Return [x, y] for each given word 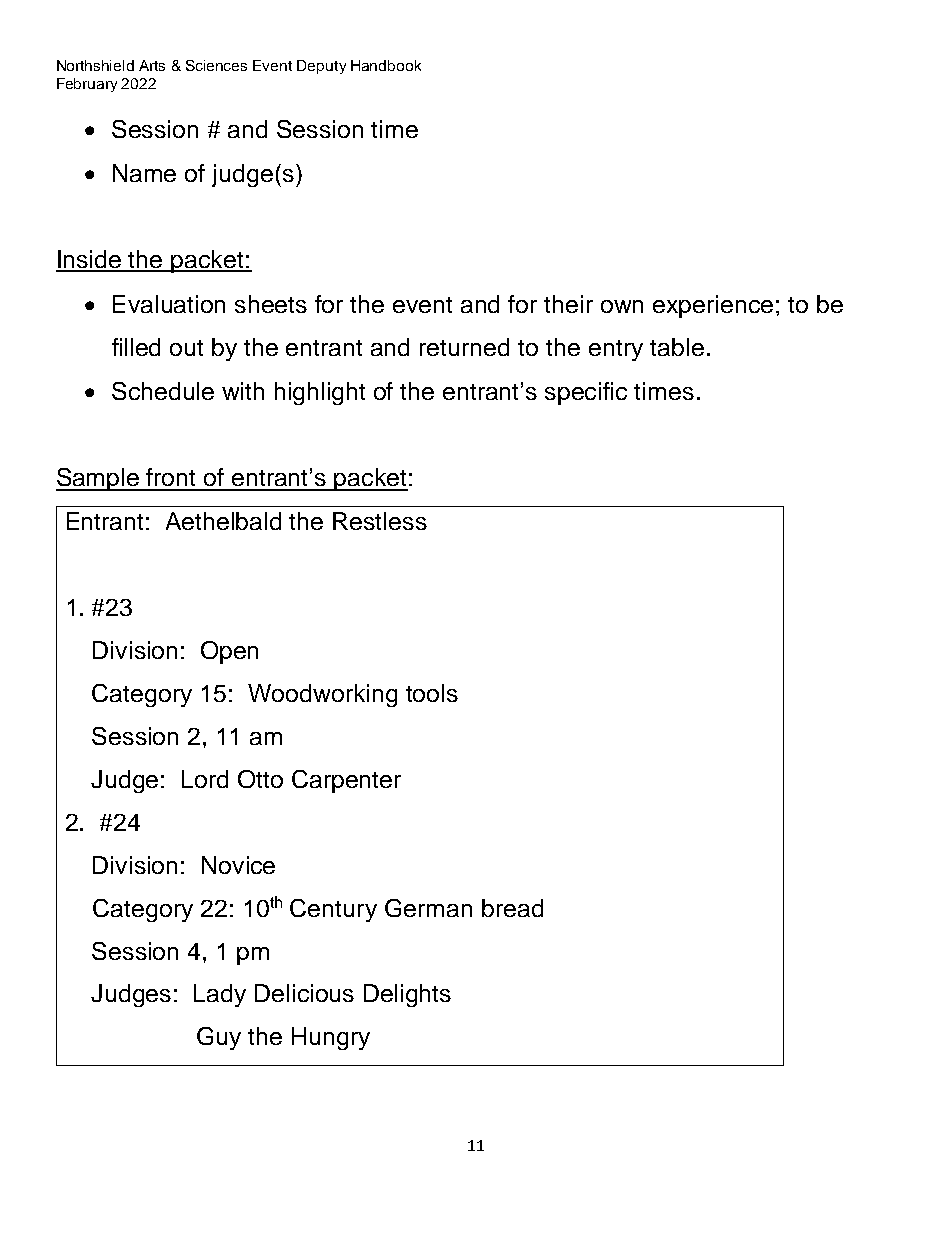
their [568, 304]
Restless [380, 521]
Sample [99, 479]
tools [432, 693]
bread [512, 908]
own [622, 306]
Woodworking [322, 695]
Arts [152, 65]
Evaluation [169, 304]
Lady [220, 995]
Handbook [386, 65]
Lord [205, 779]
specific [586, 393]
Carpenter [346, 781]
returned [464, 347]
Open [229, 652]
